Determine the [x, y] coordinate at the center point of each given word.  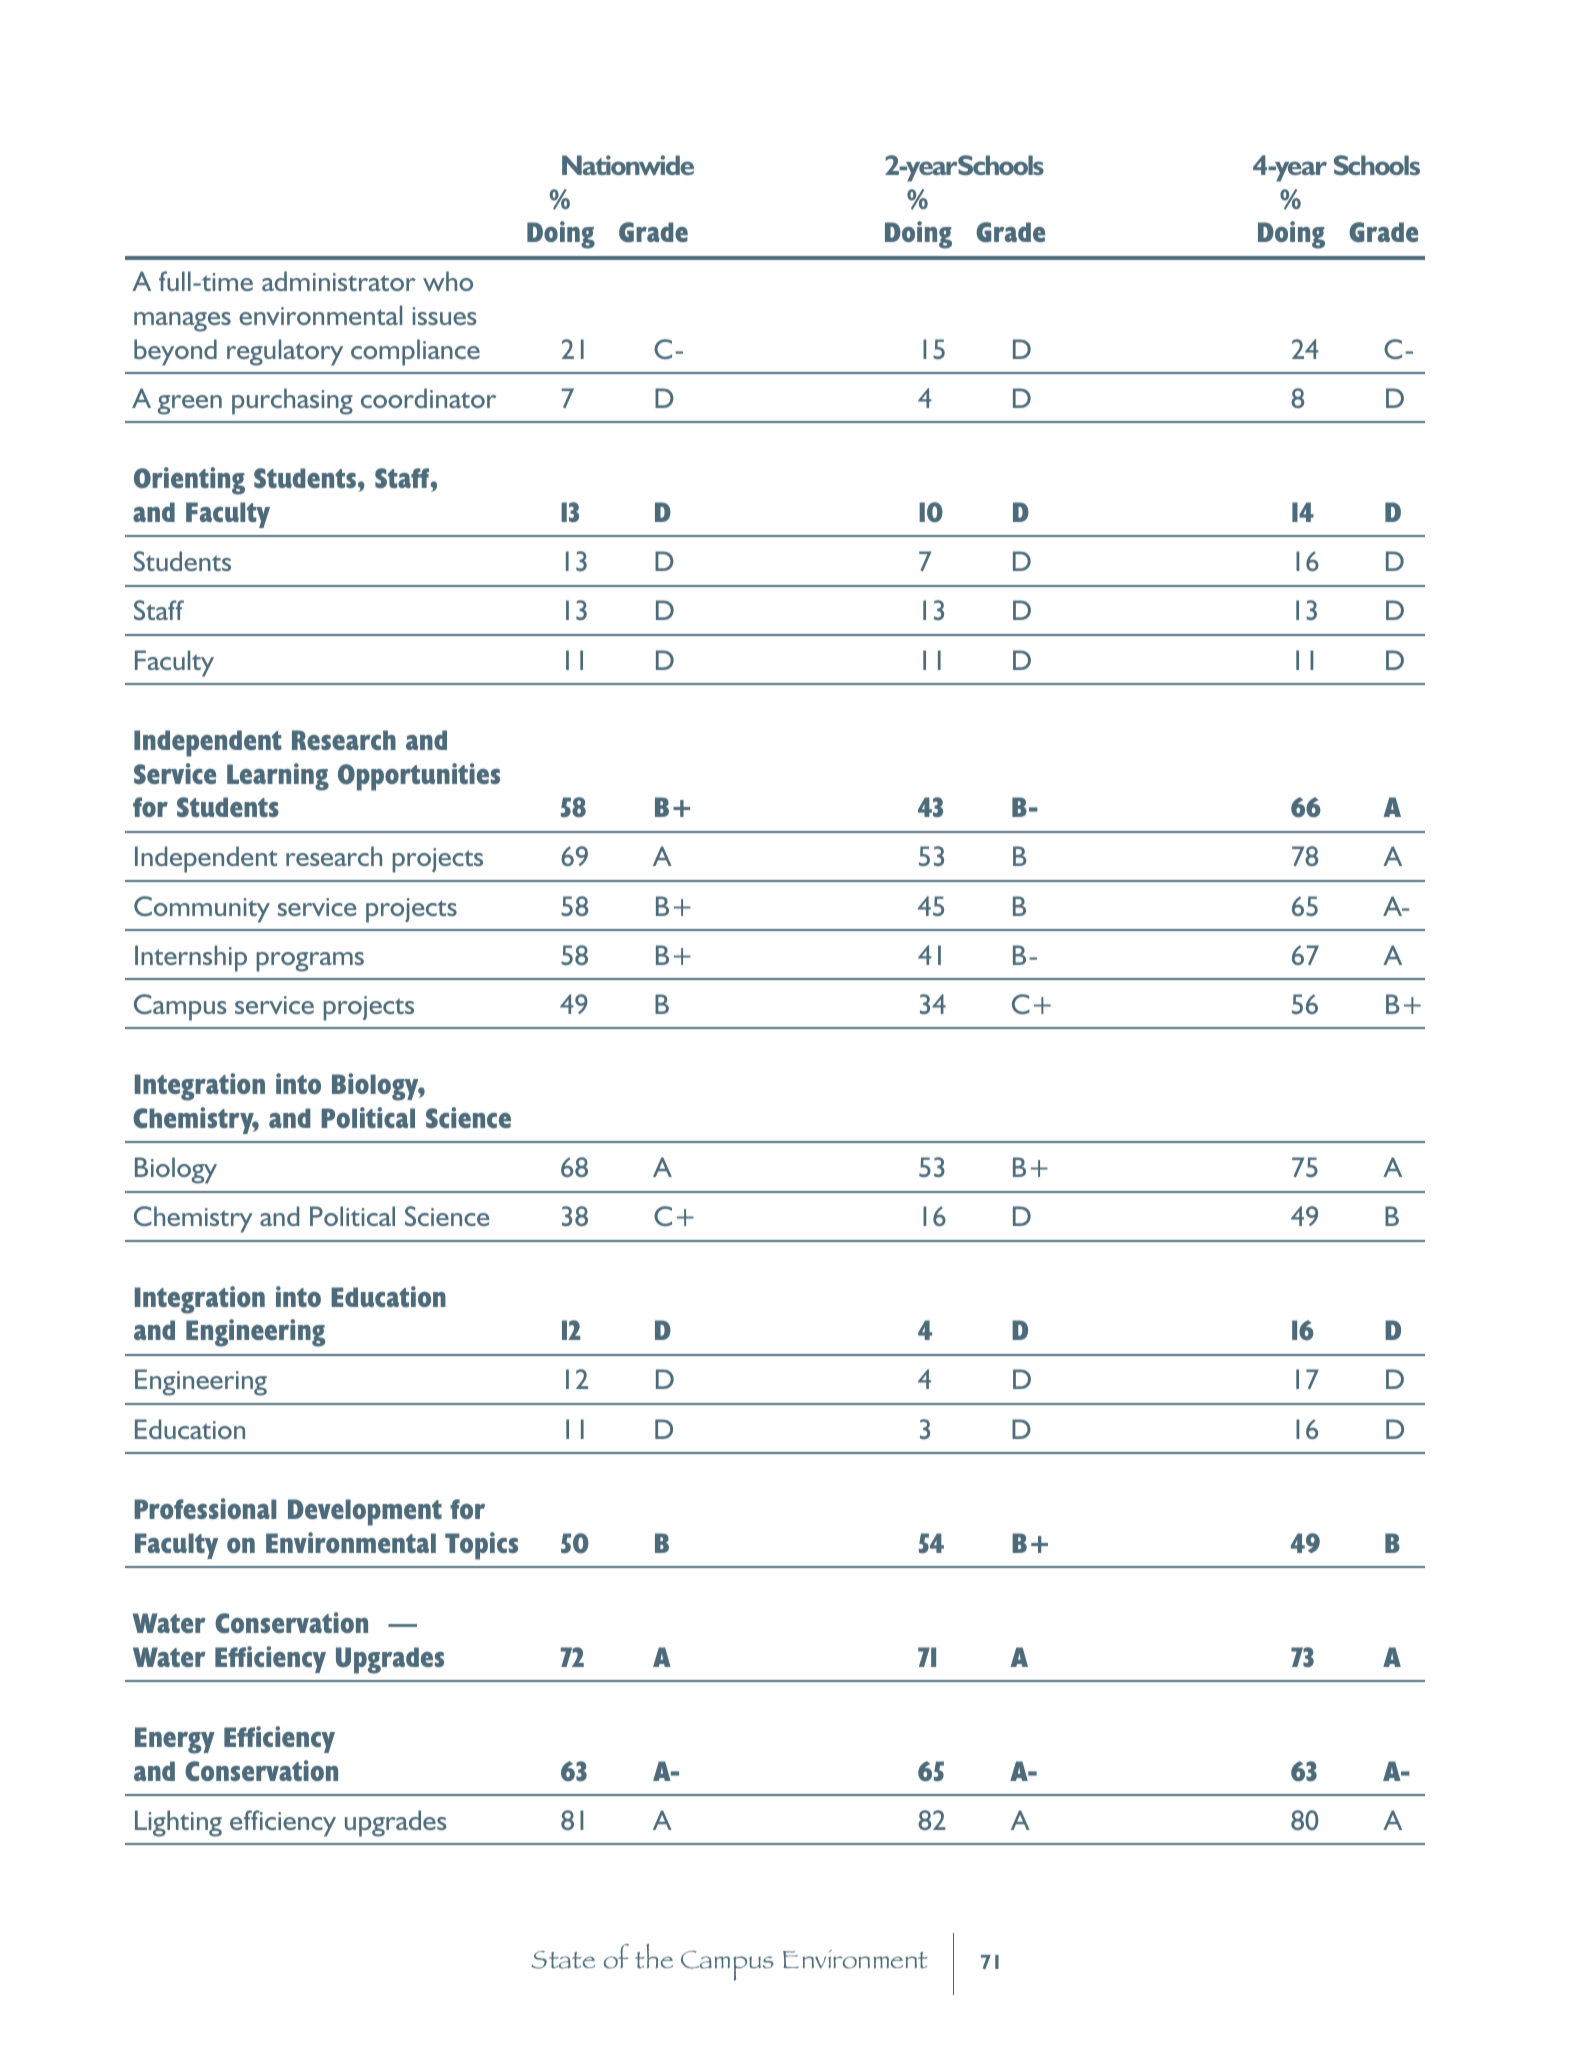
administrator [339, 281]
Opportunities [419, 777]
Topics [481, 1546]
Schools [1377, 165]
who [448, 281]
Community [202, 909]
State [563, 1960]
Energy [175, 1740]
